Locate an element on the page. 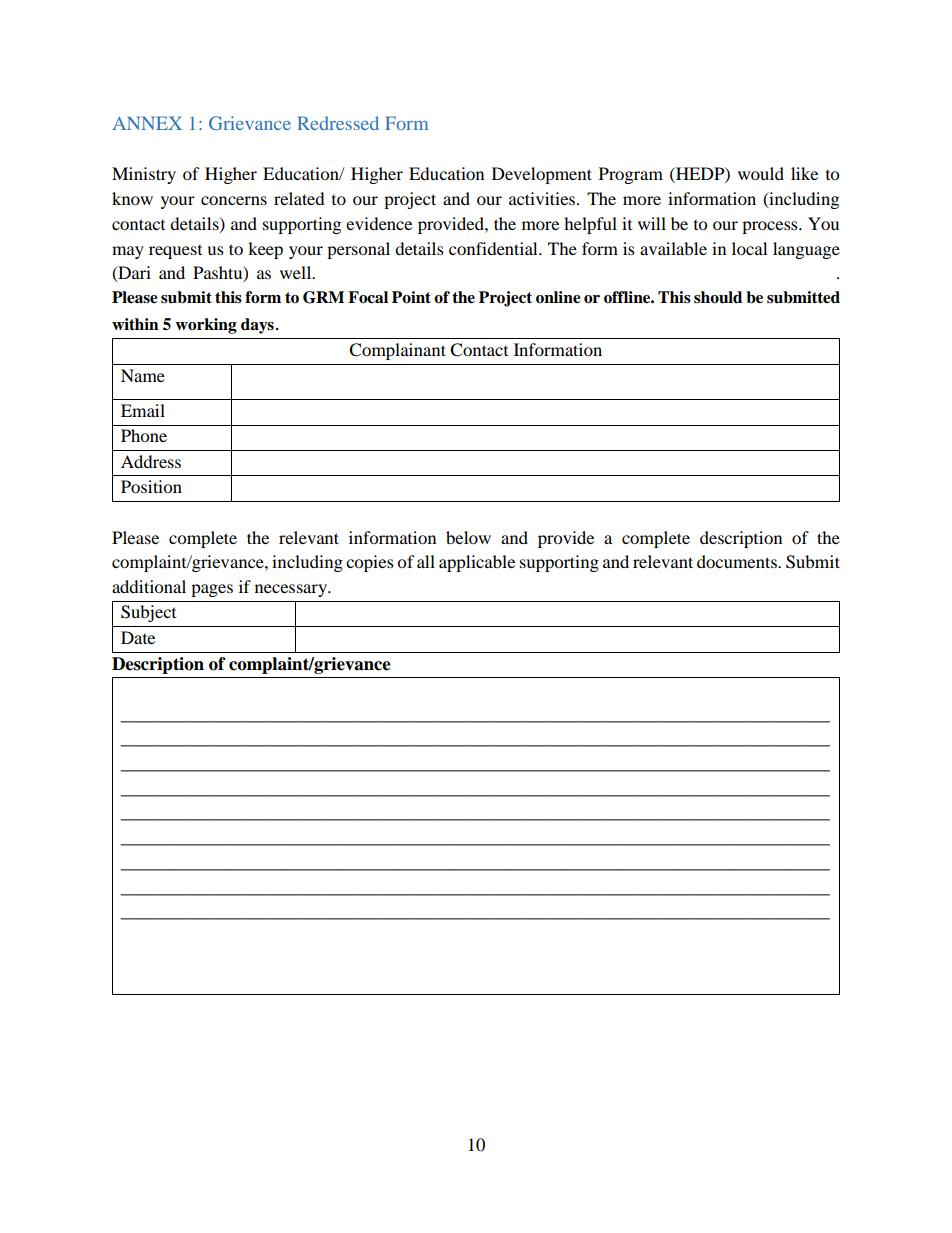 The image size is (952, 1233). would is located at coordinates (761, 173).
